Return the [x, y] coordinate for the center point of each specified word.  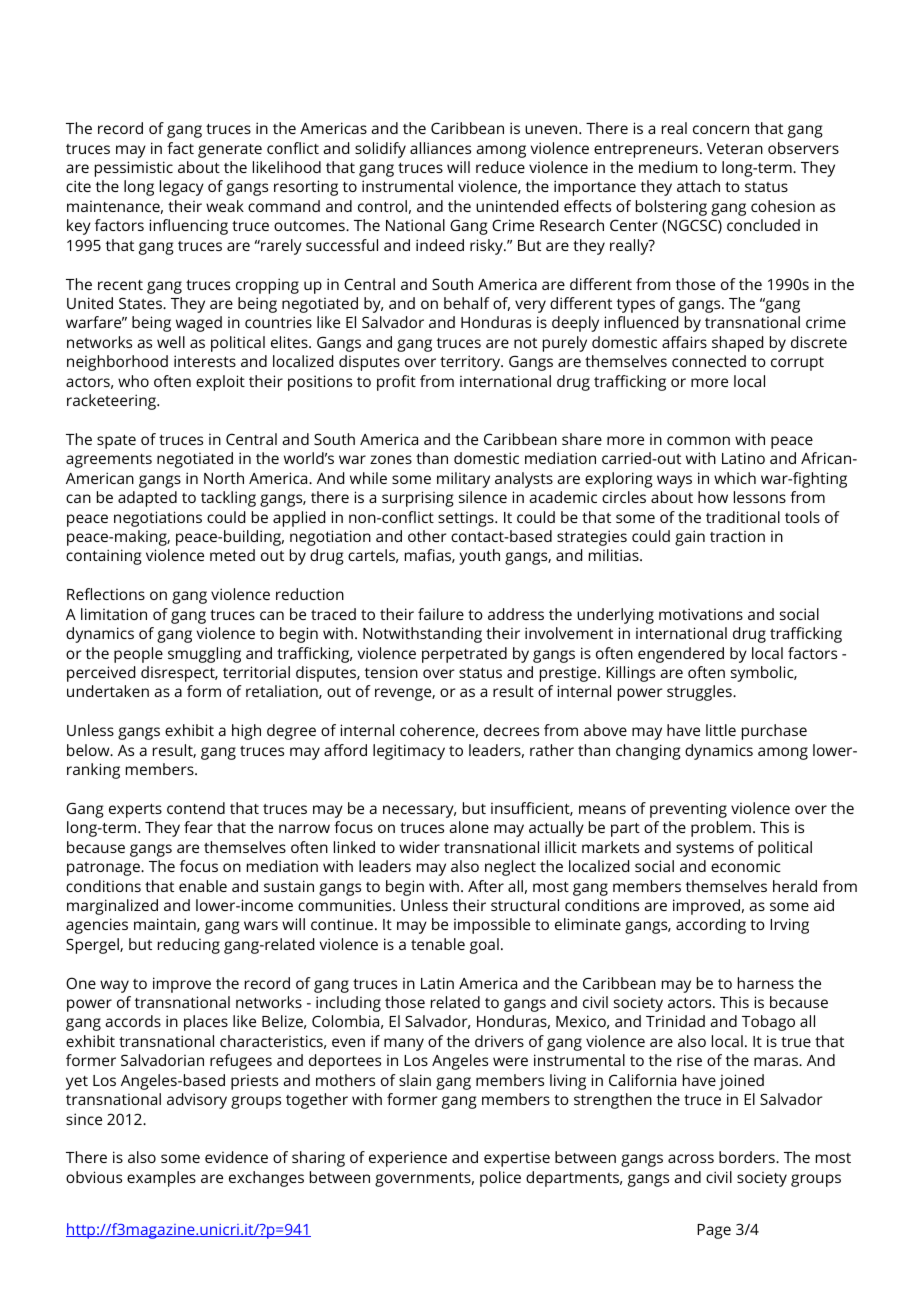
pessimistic [134, 169]
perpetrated [464, 655]
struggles [700, 693]
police [500, 1179]
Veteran [735, 148]
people [138, 655]
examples [161, 1179]
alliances [440, 148]
